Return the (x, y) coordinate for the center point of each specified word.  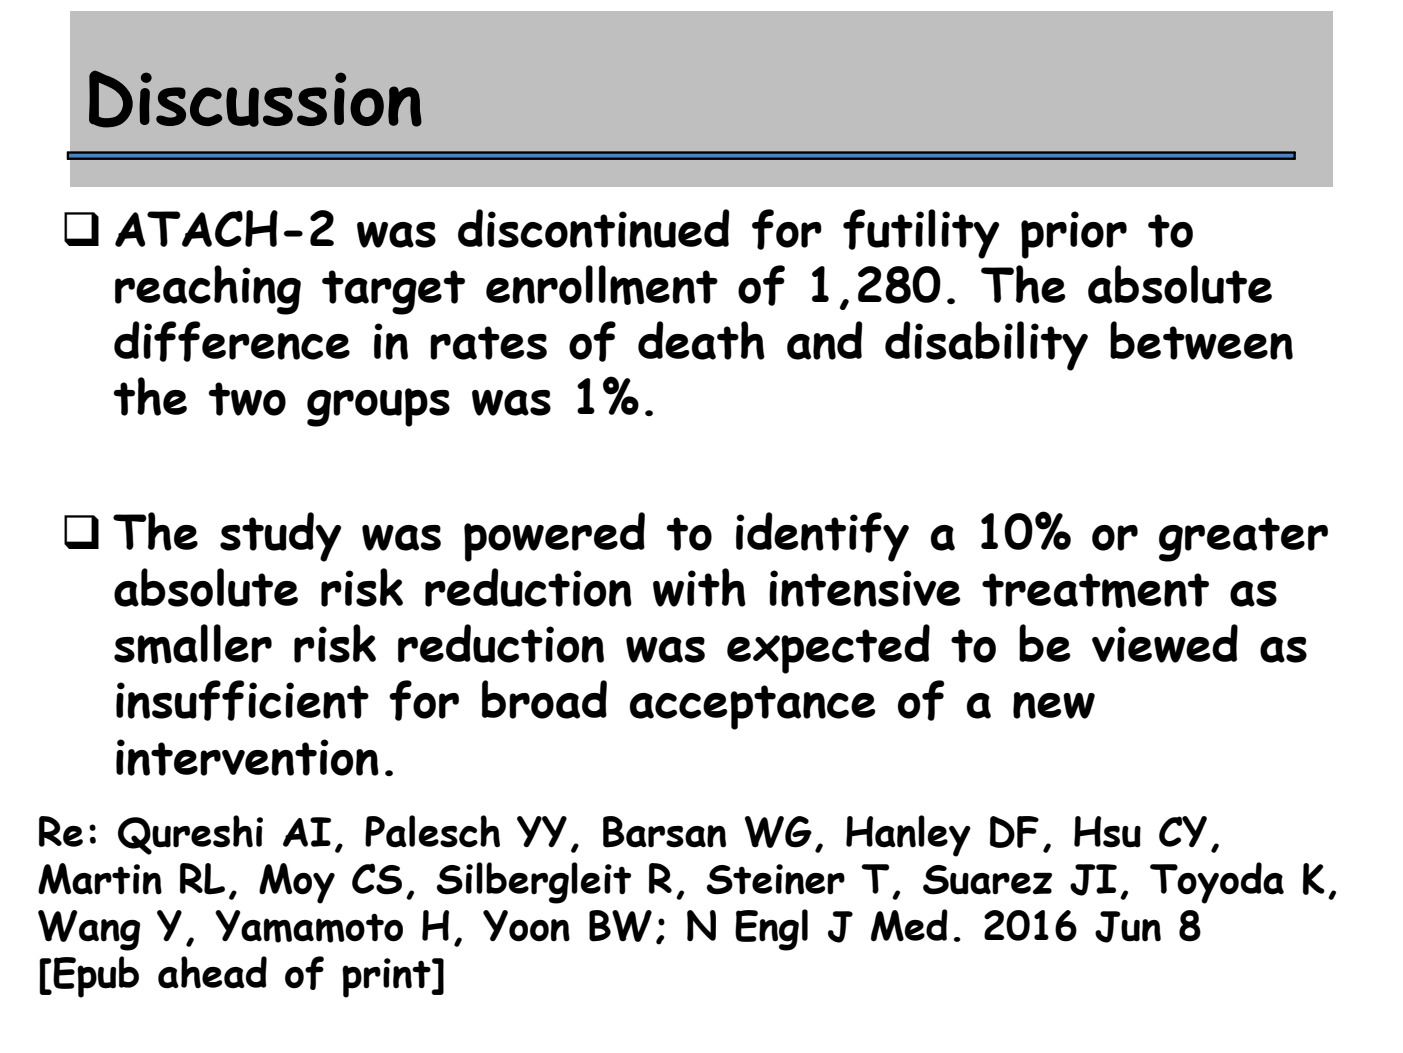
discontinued (593, 228)
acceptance (753, 707)
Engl (771, 930)
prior (1074, 235)
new (1054, 705)
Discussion (255, 99)
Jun (1128, 927)
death (701, 340)
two (247, 399)
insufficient (242, 700)
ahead (212, 972)
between (1201, 340)
